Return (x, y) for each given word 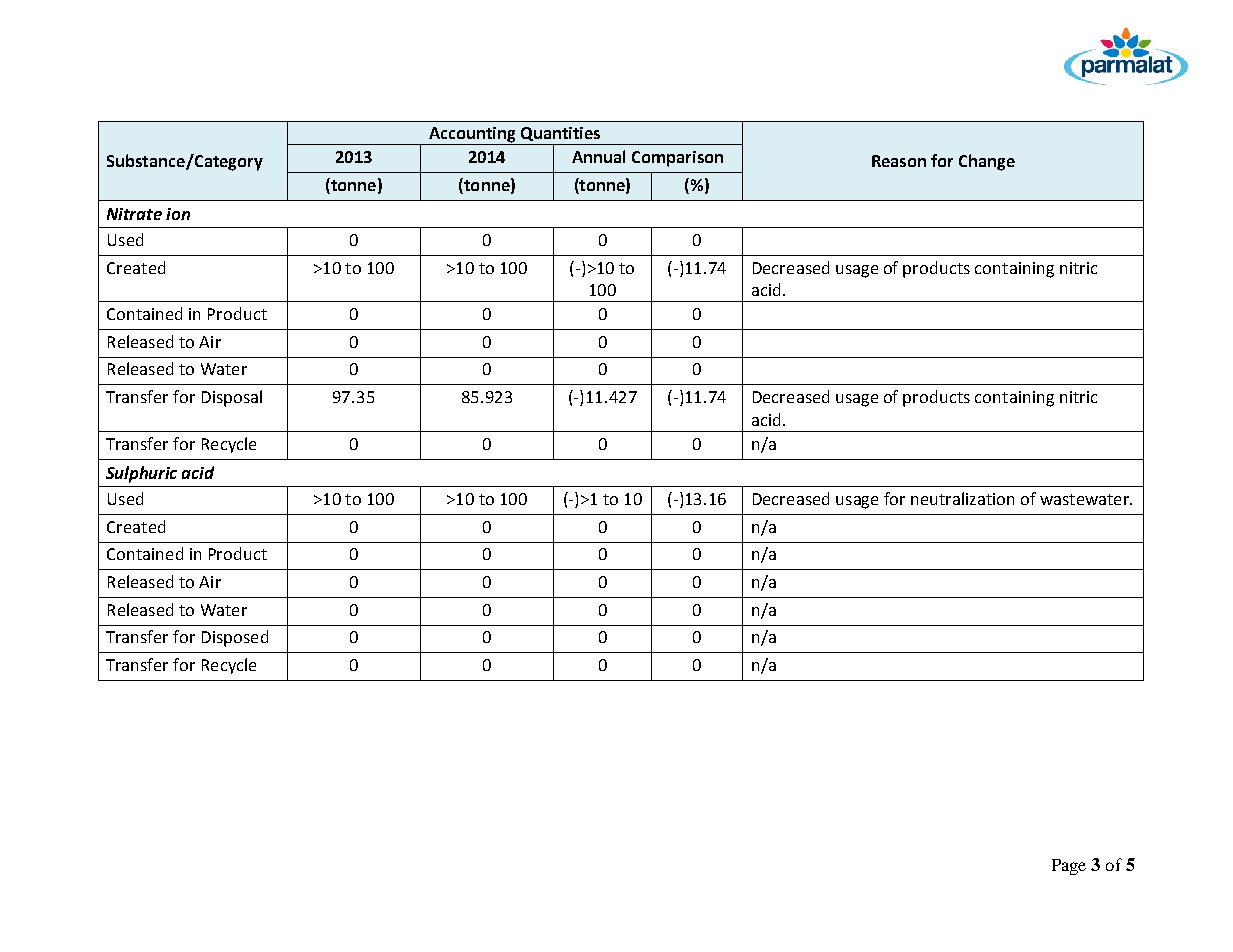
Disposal (232, 398)
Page (1069, 867)
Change (987, 162)
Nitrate (134, 214)
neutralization (962, 498)
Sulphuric (141, 474)
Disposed (235, 638)
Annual (598, 156)
